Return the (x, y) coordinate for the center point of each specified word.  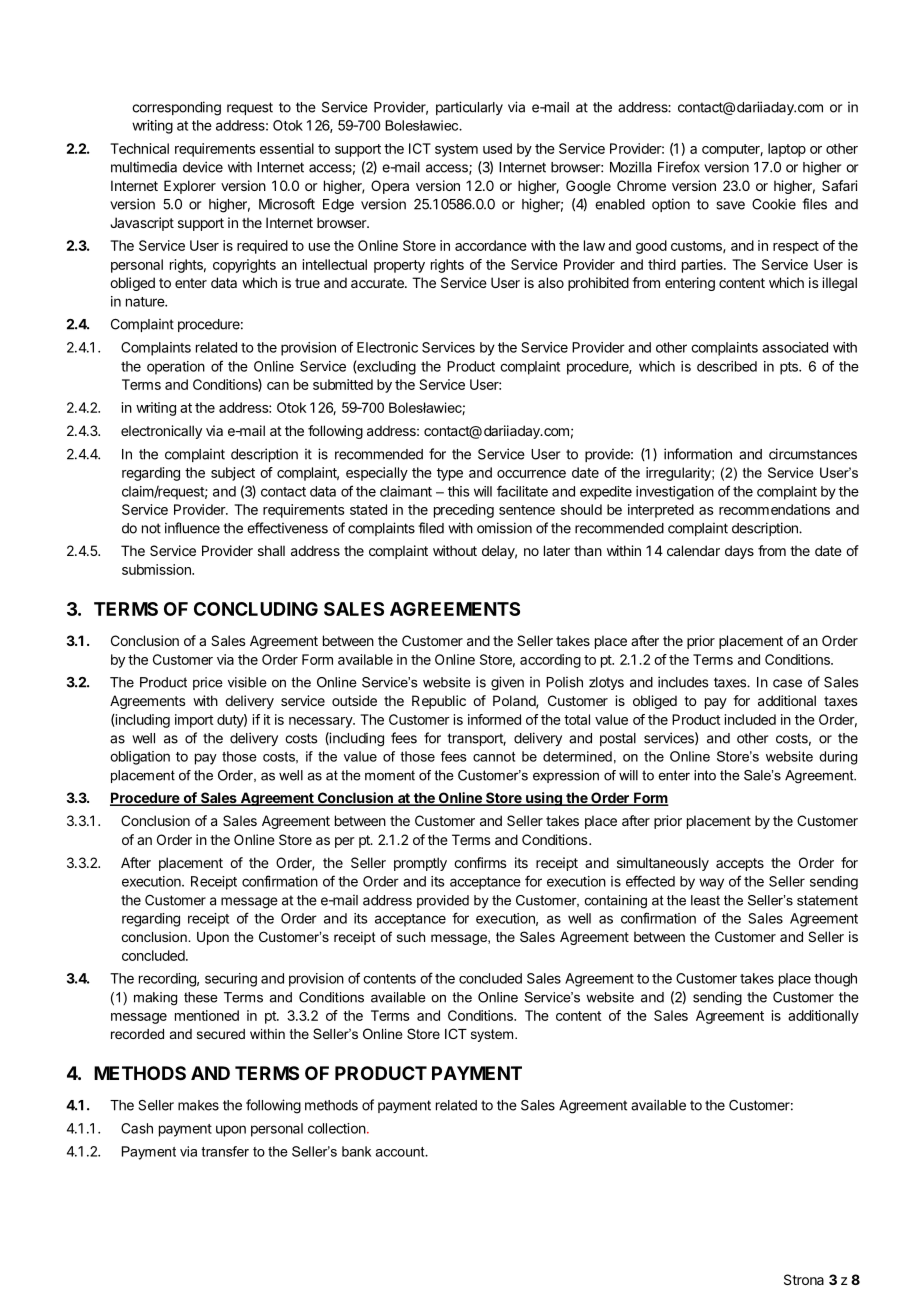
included (750, 719)
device (203, 167)
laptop (787, 150)
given (507, 683)
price (208, 683)
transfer (225, 1151)
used (497, 148)
